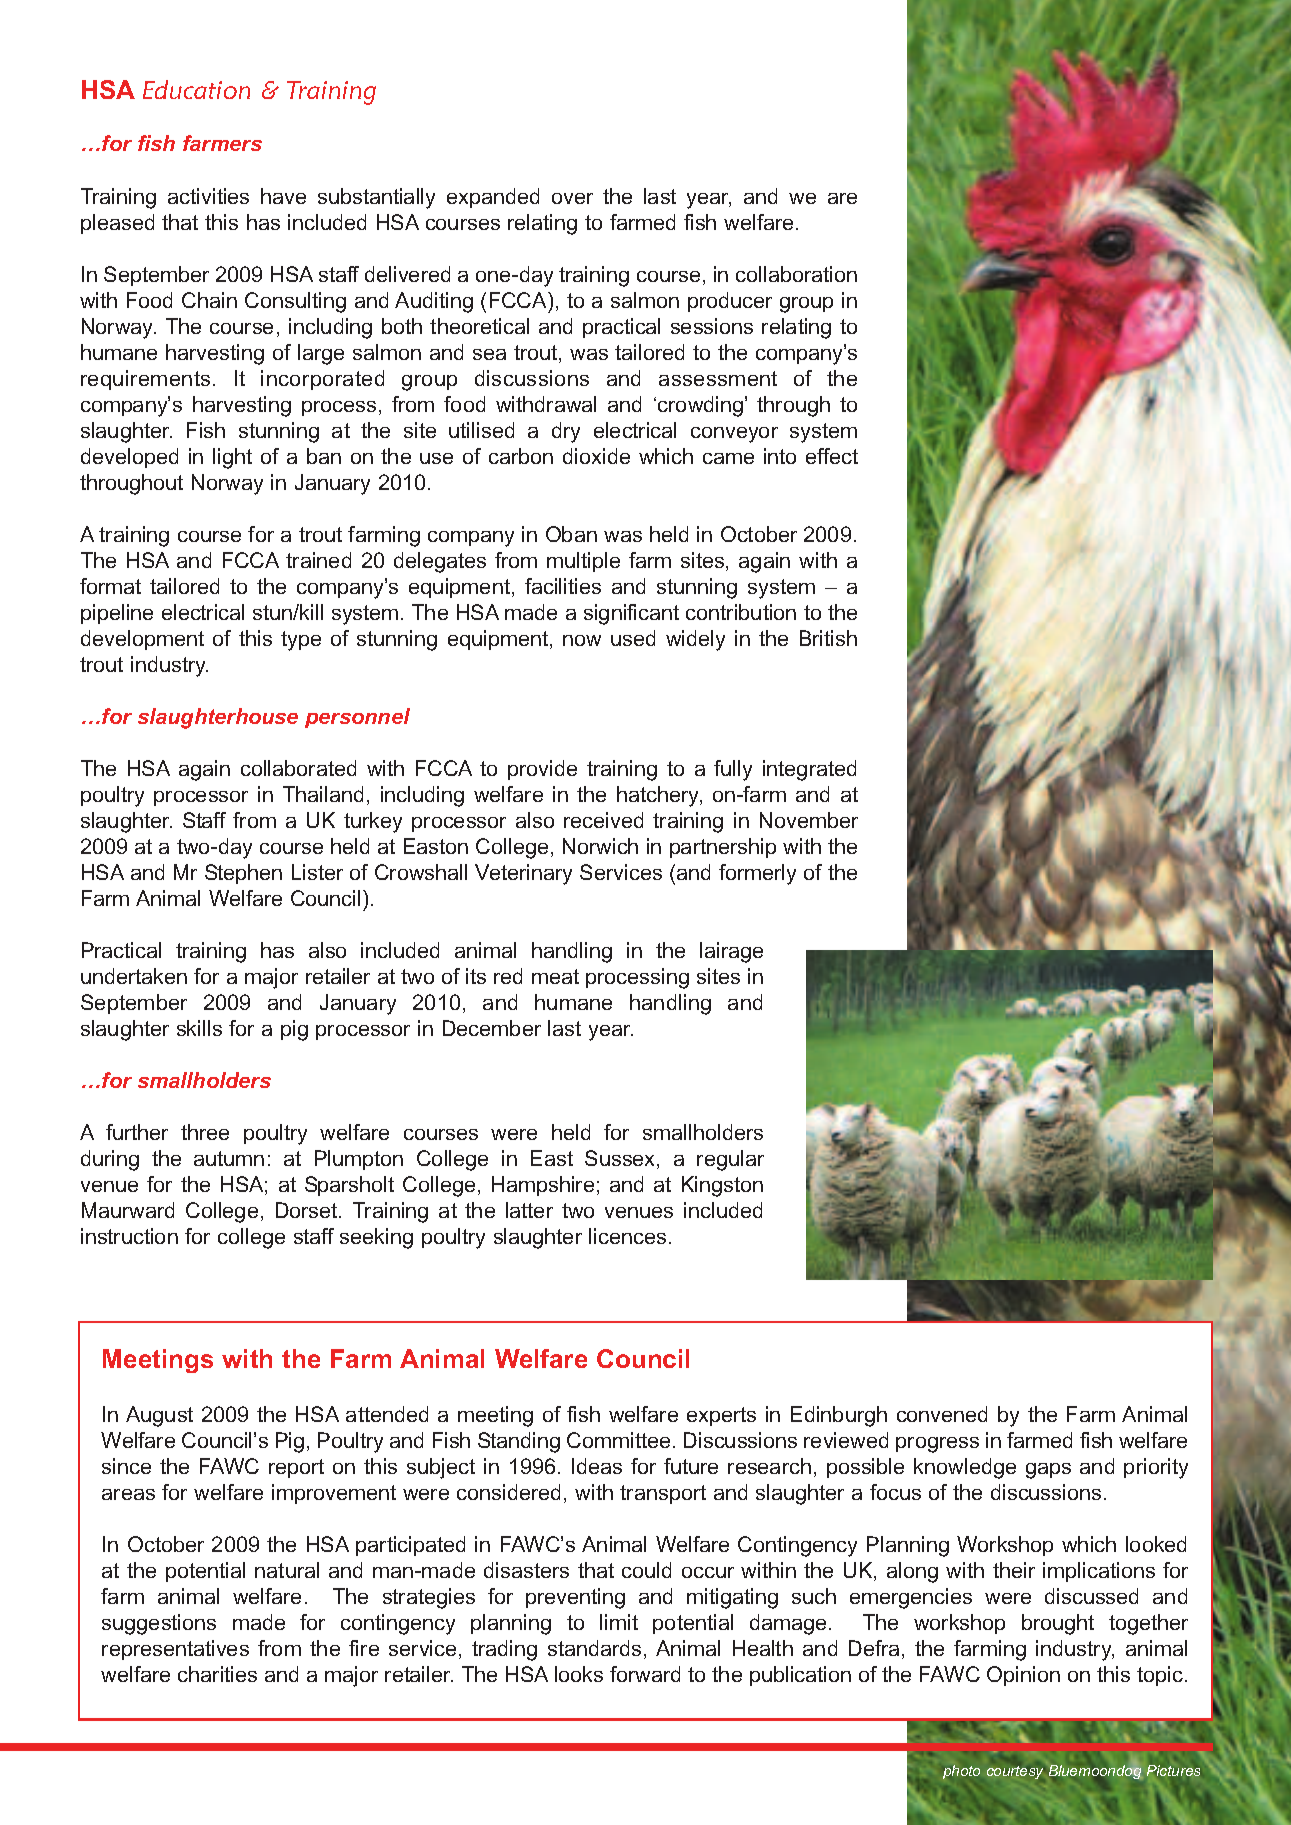 Image resolution: width=1291 pixels, height=1825 pixels. Describe the element at coordinates (159, 1416) in the image. I see `August` at that location.
